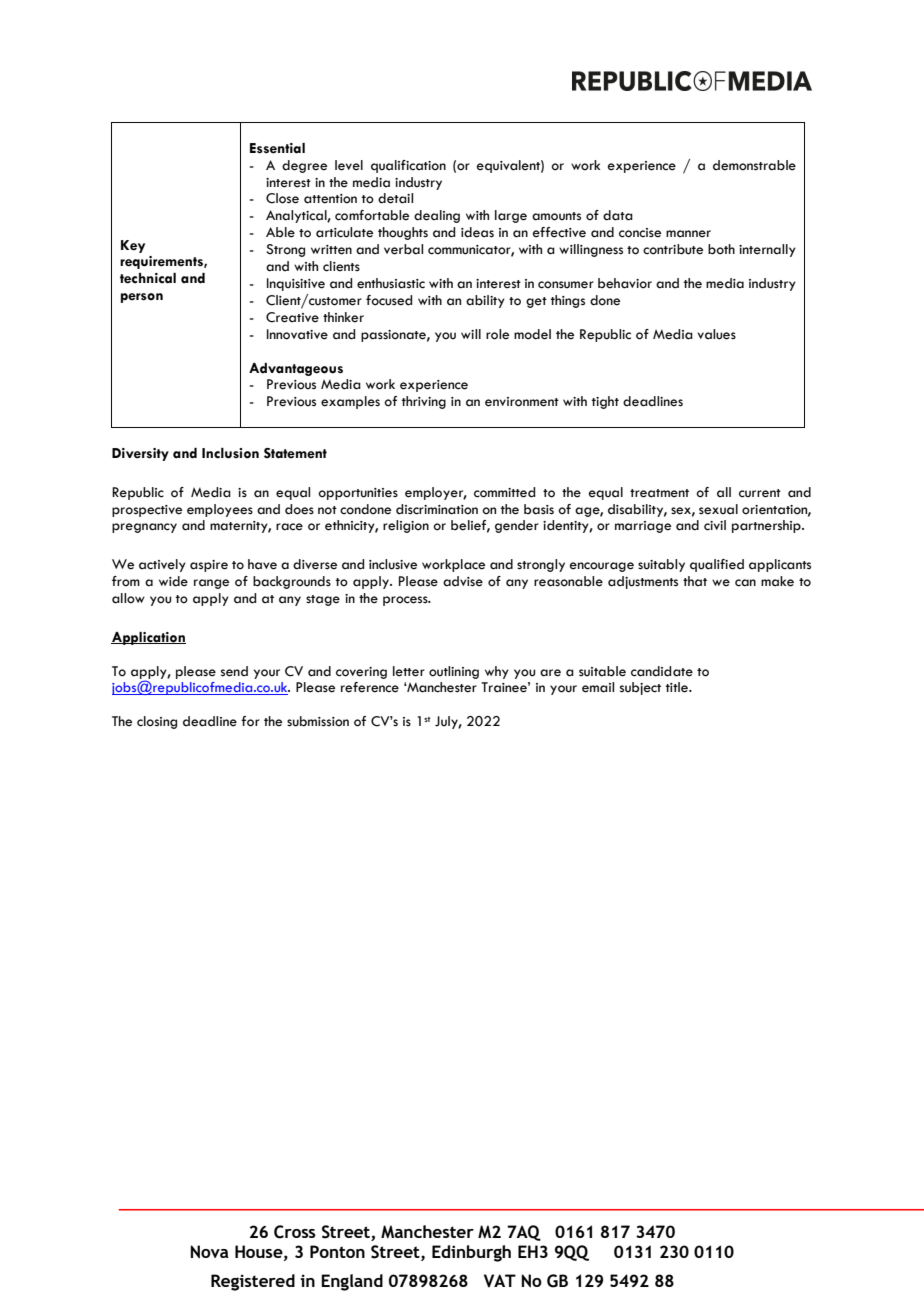 This screenshot has width=924, height=1308. Describe the element at coordinates (295, 1232) in the screenshot. I see `Cross` at that location.
